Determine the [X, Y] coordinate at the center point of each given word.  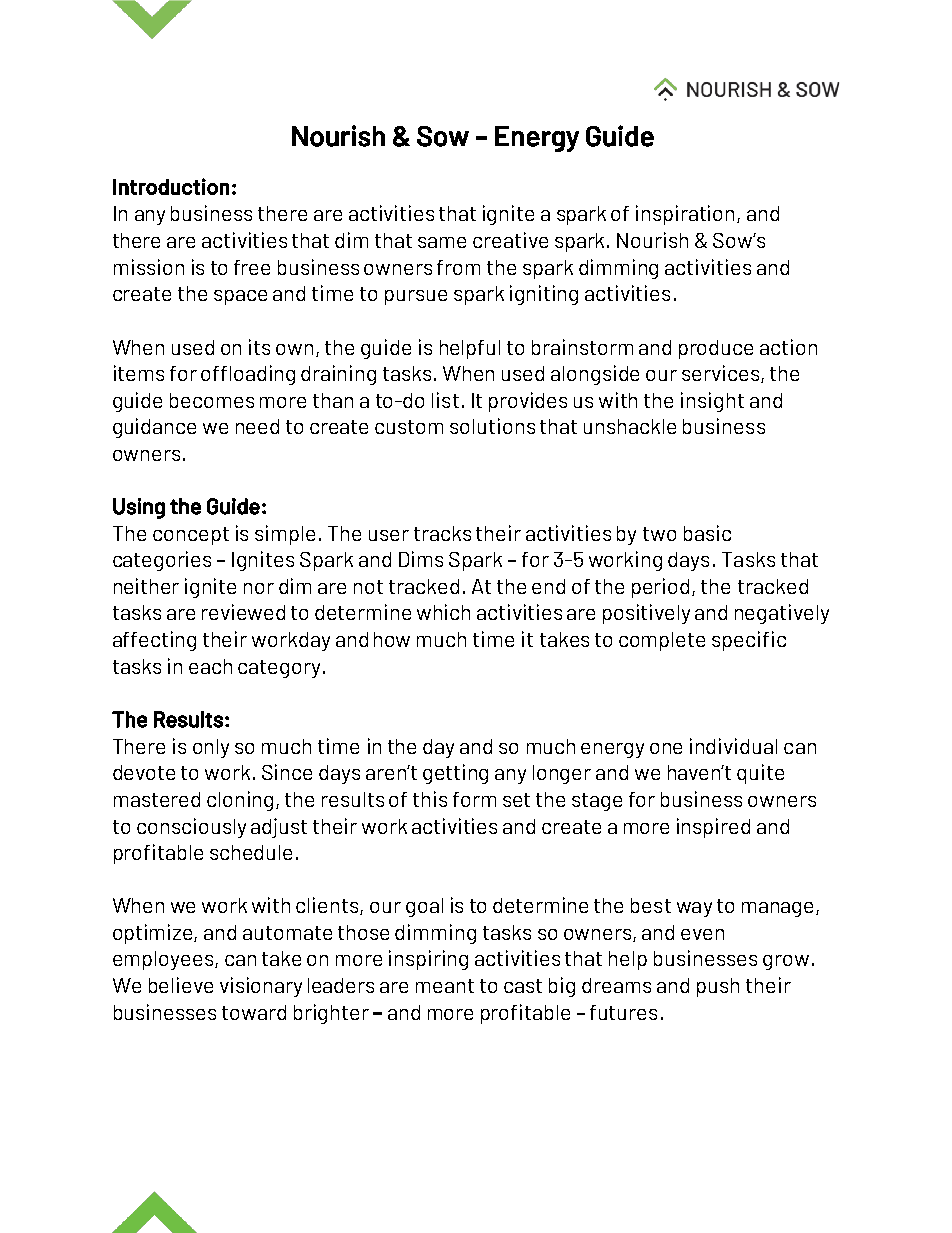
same [442, 242]
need [257, 426]
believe [181, 985]
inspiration [687, 215]
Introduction [171, 186]
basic [707, 533]
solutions [492, 426]
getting [455, 774]
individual [733, 746]
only [211, 748]
